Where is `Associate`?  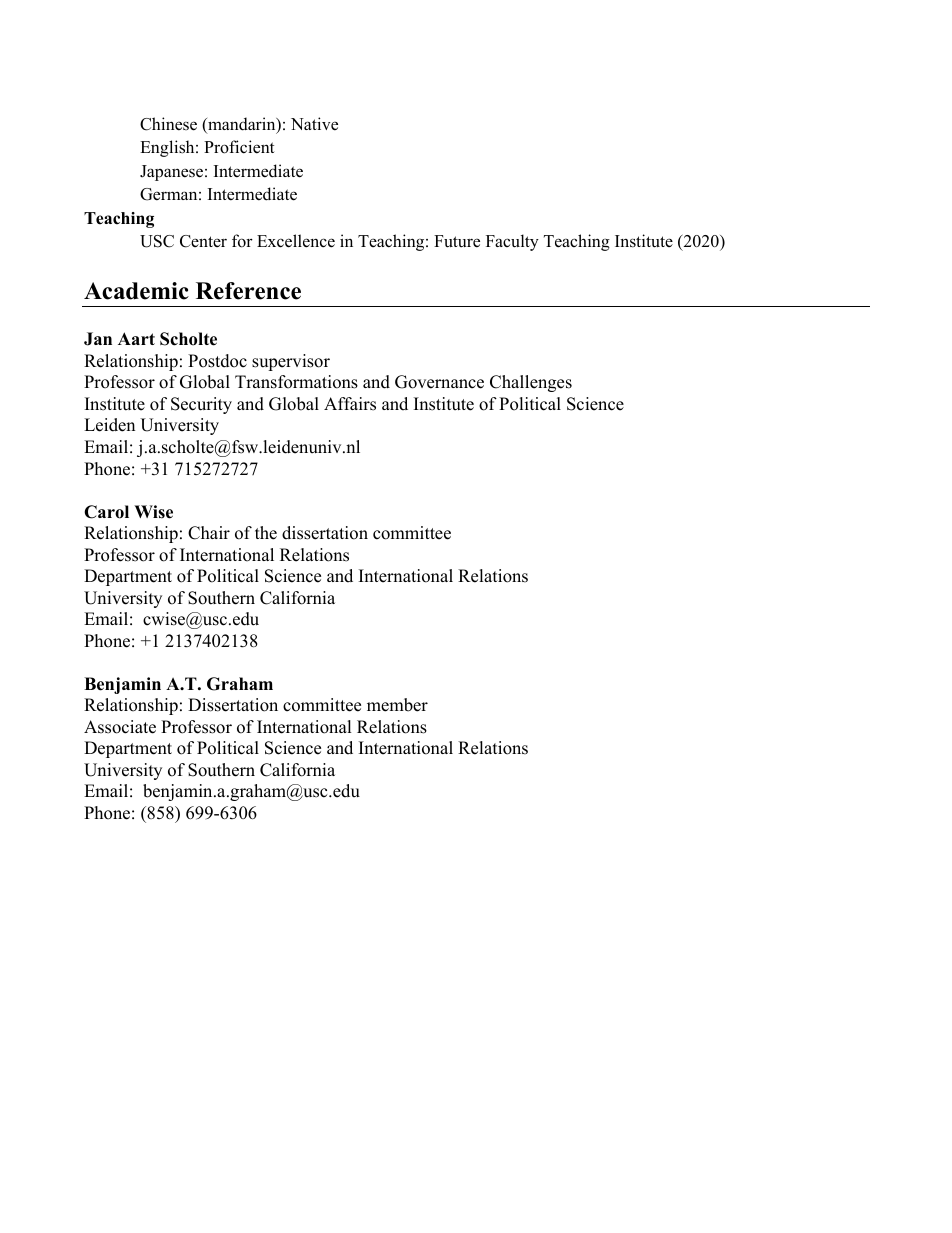
Associate is located at coordinates (120, 727).
